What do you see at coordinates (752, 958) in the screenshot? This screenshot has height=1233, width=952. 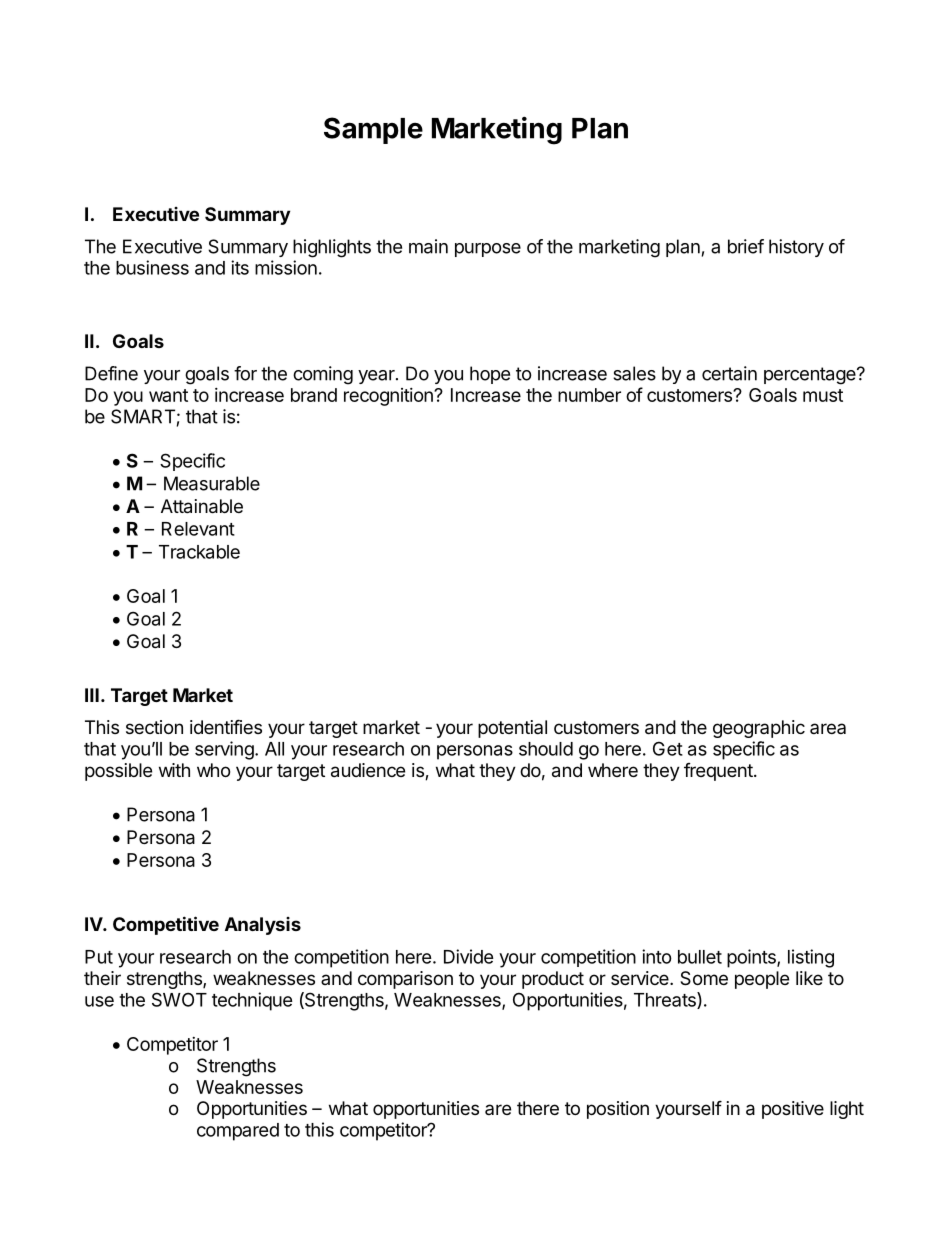 I see `points` at bounding box center [752, 958].
